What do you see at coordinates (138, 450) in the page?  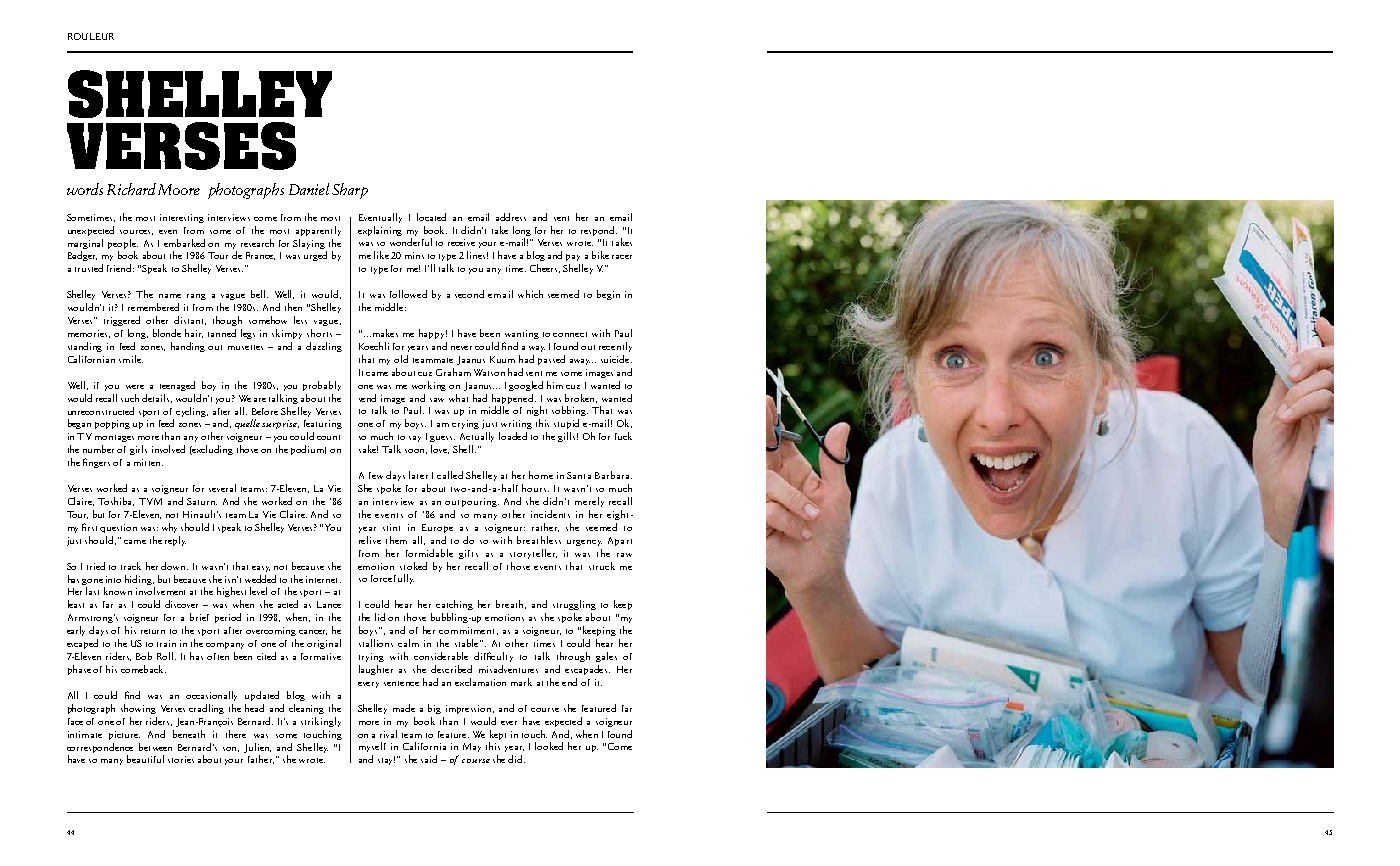 I see `girls` at bounding box center [138, 450].
